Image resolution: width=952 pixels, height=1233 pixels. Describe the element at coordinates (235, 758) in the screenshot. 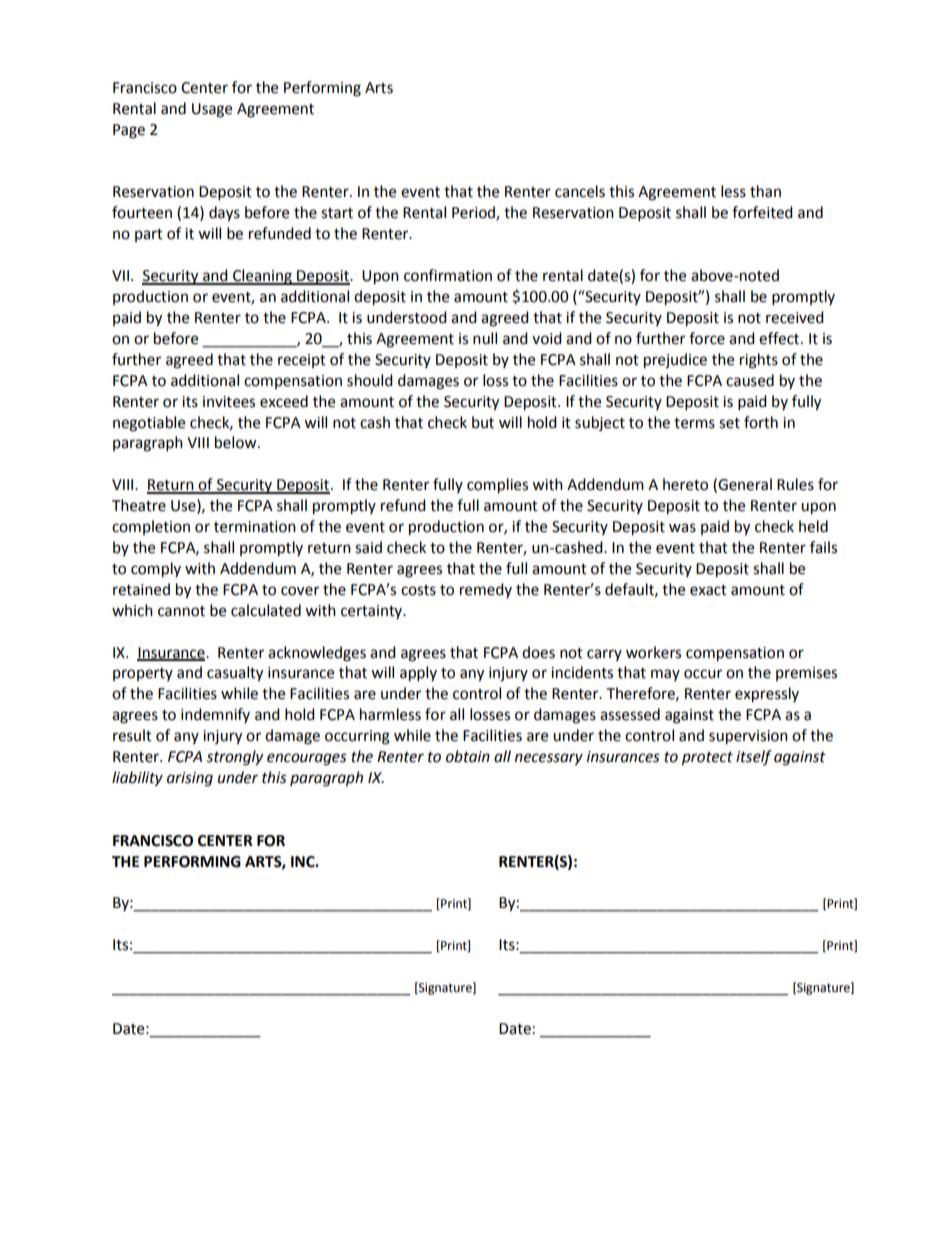

I see `strongly` at that location.
